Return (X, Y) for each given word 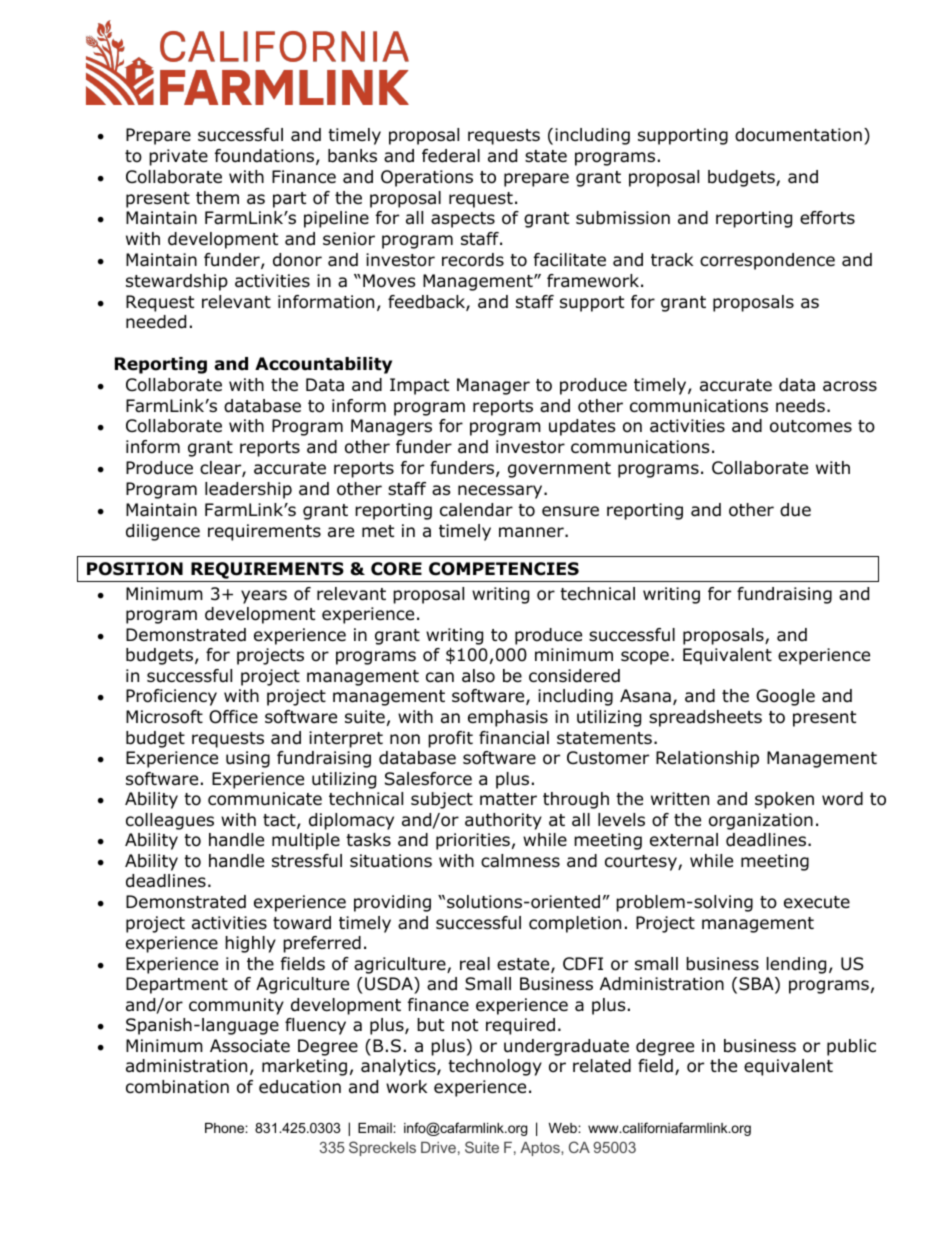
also (478, 676)
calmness (520, 861)
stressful (307, 861)
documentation (798, 135)
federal (451, 156)
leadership (248, 490)
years (264, 597)
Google (785, 697)
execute (817, 902)
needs (800, 406)
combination (177, 1087)
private (178, 157)
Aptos (541, 1149)
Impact (419, 386)
